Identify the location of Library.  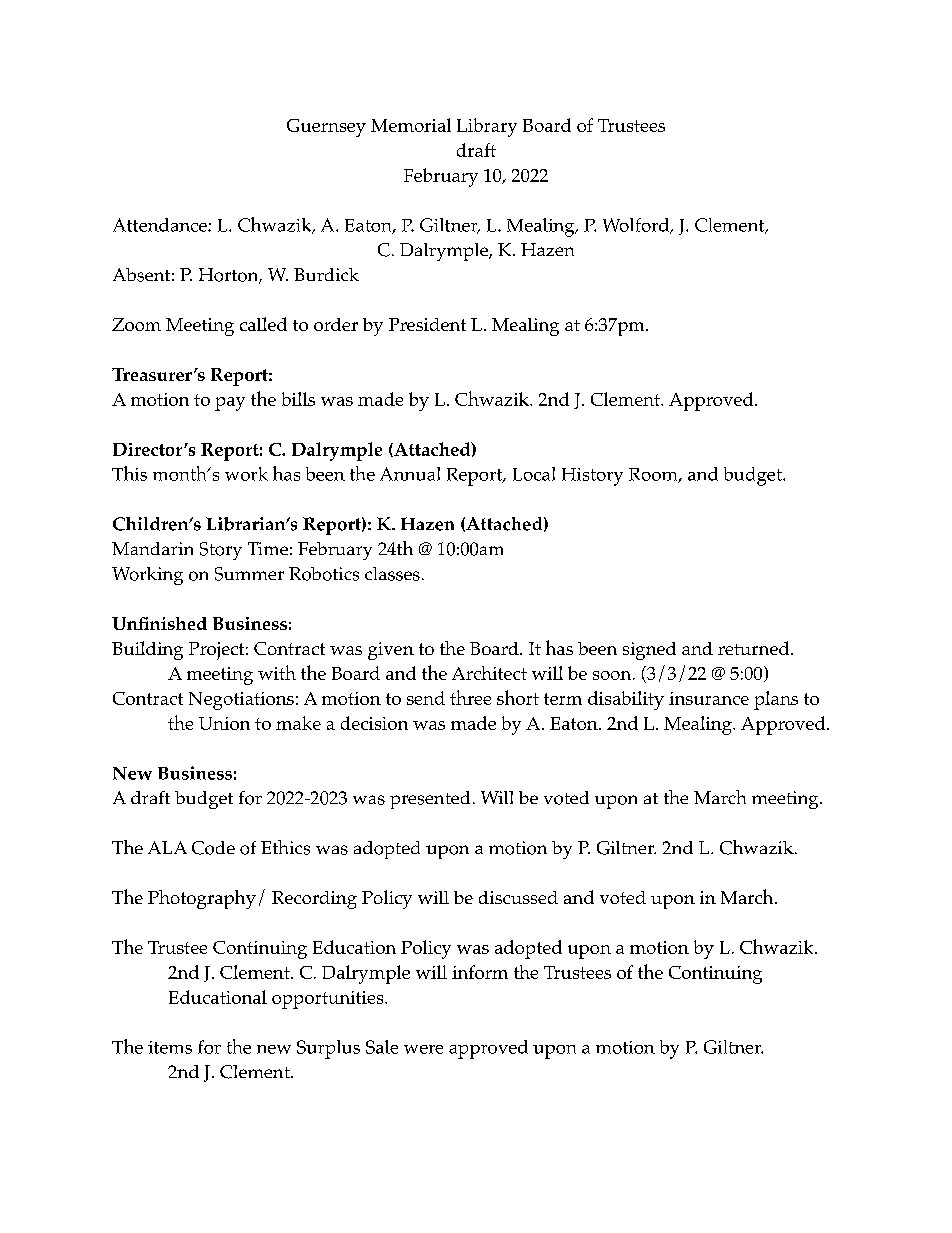
(487, 127).
